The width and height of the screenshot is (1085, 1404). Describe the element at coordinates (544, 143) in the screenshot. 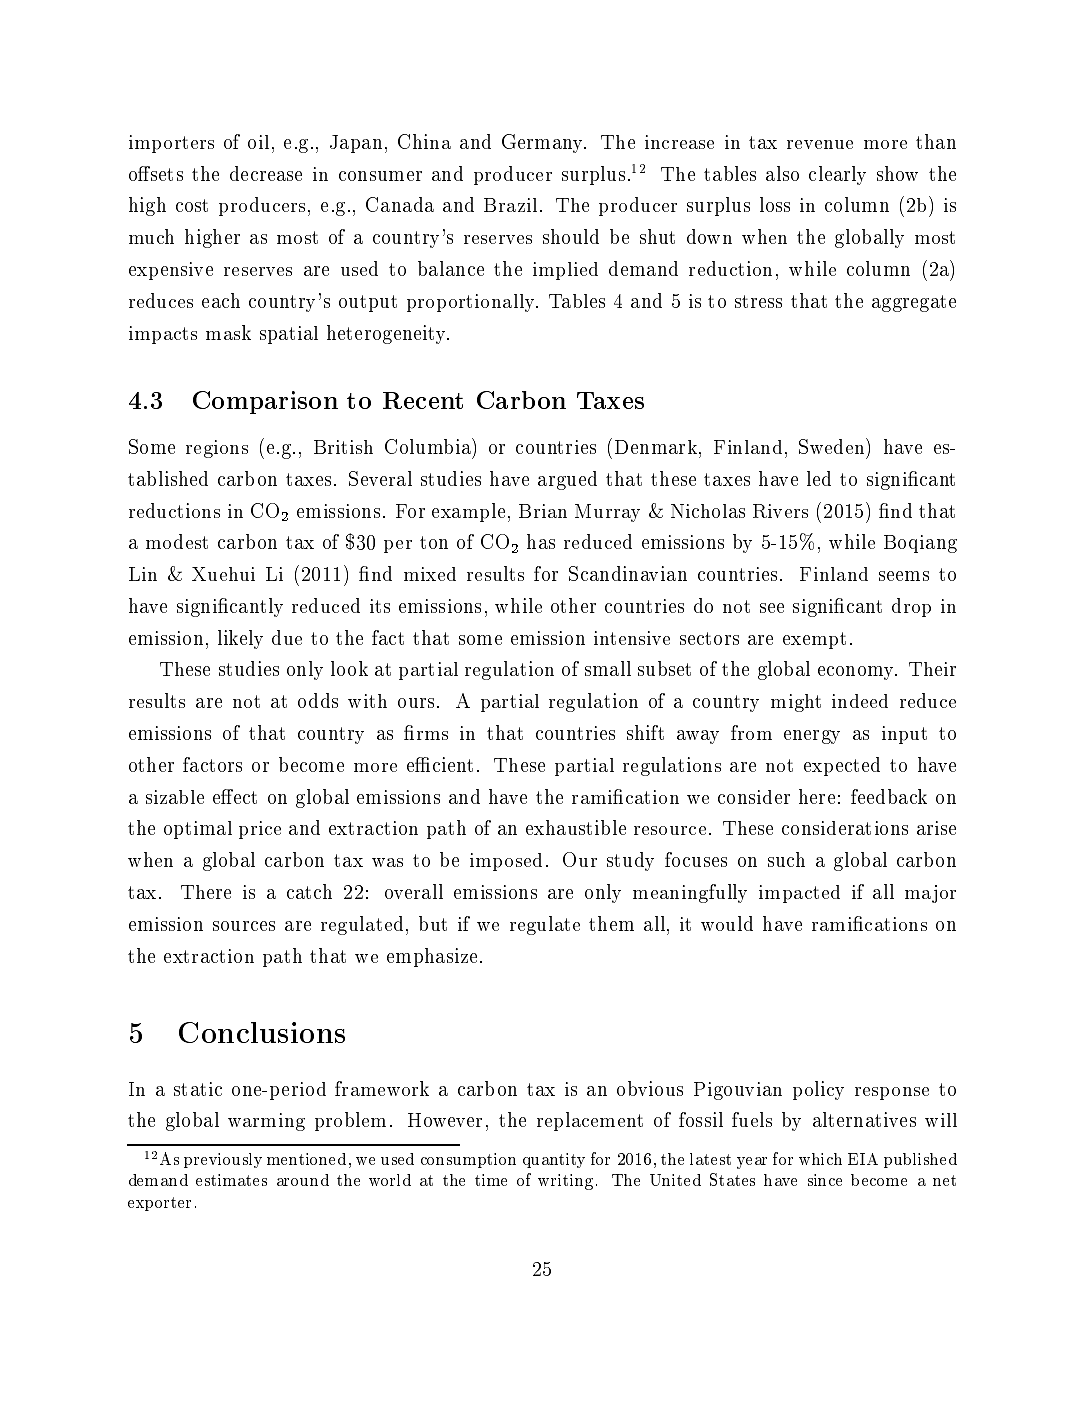

I see `Germany` at that location.
